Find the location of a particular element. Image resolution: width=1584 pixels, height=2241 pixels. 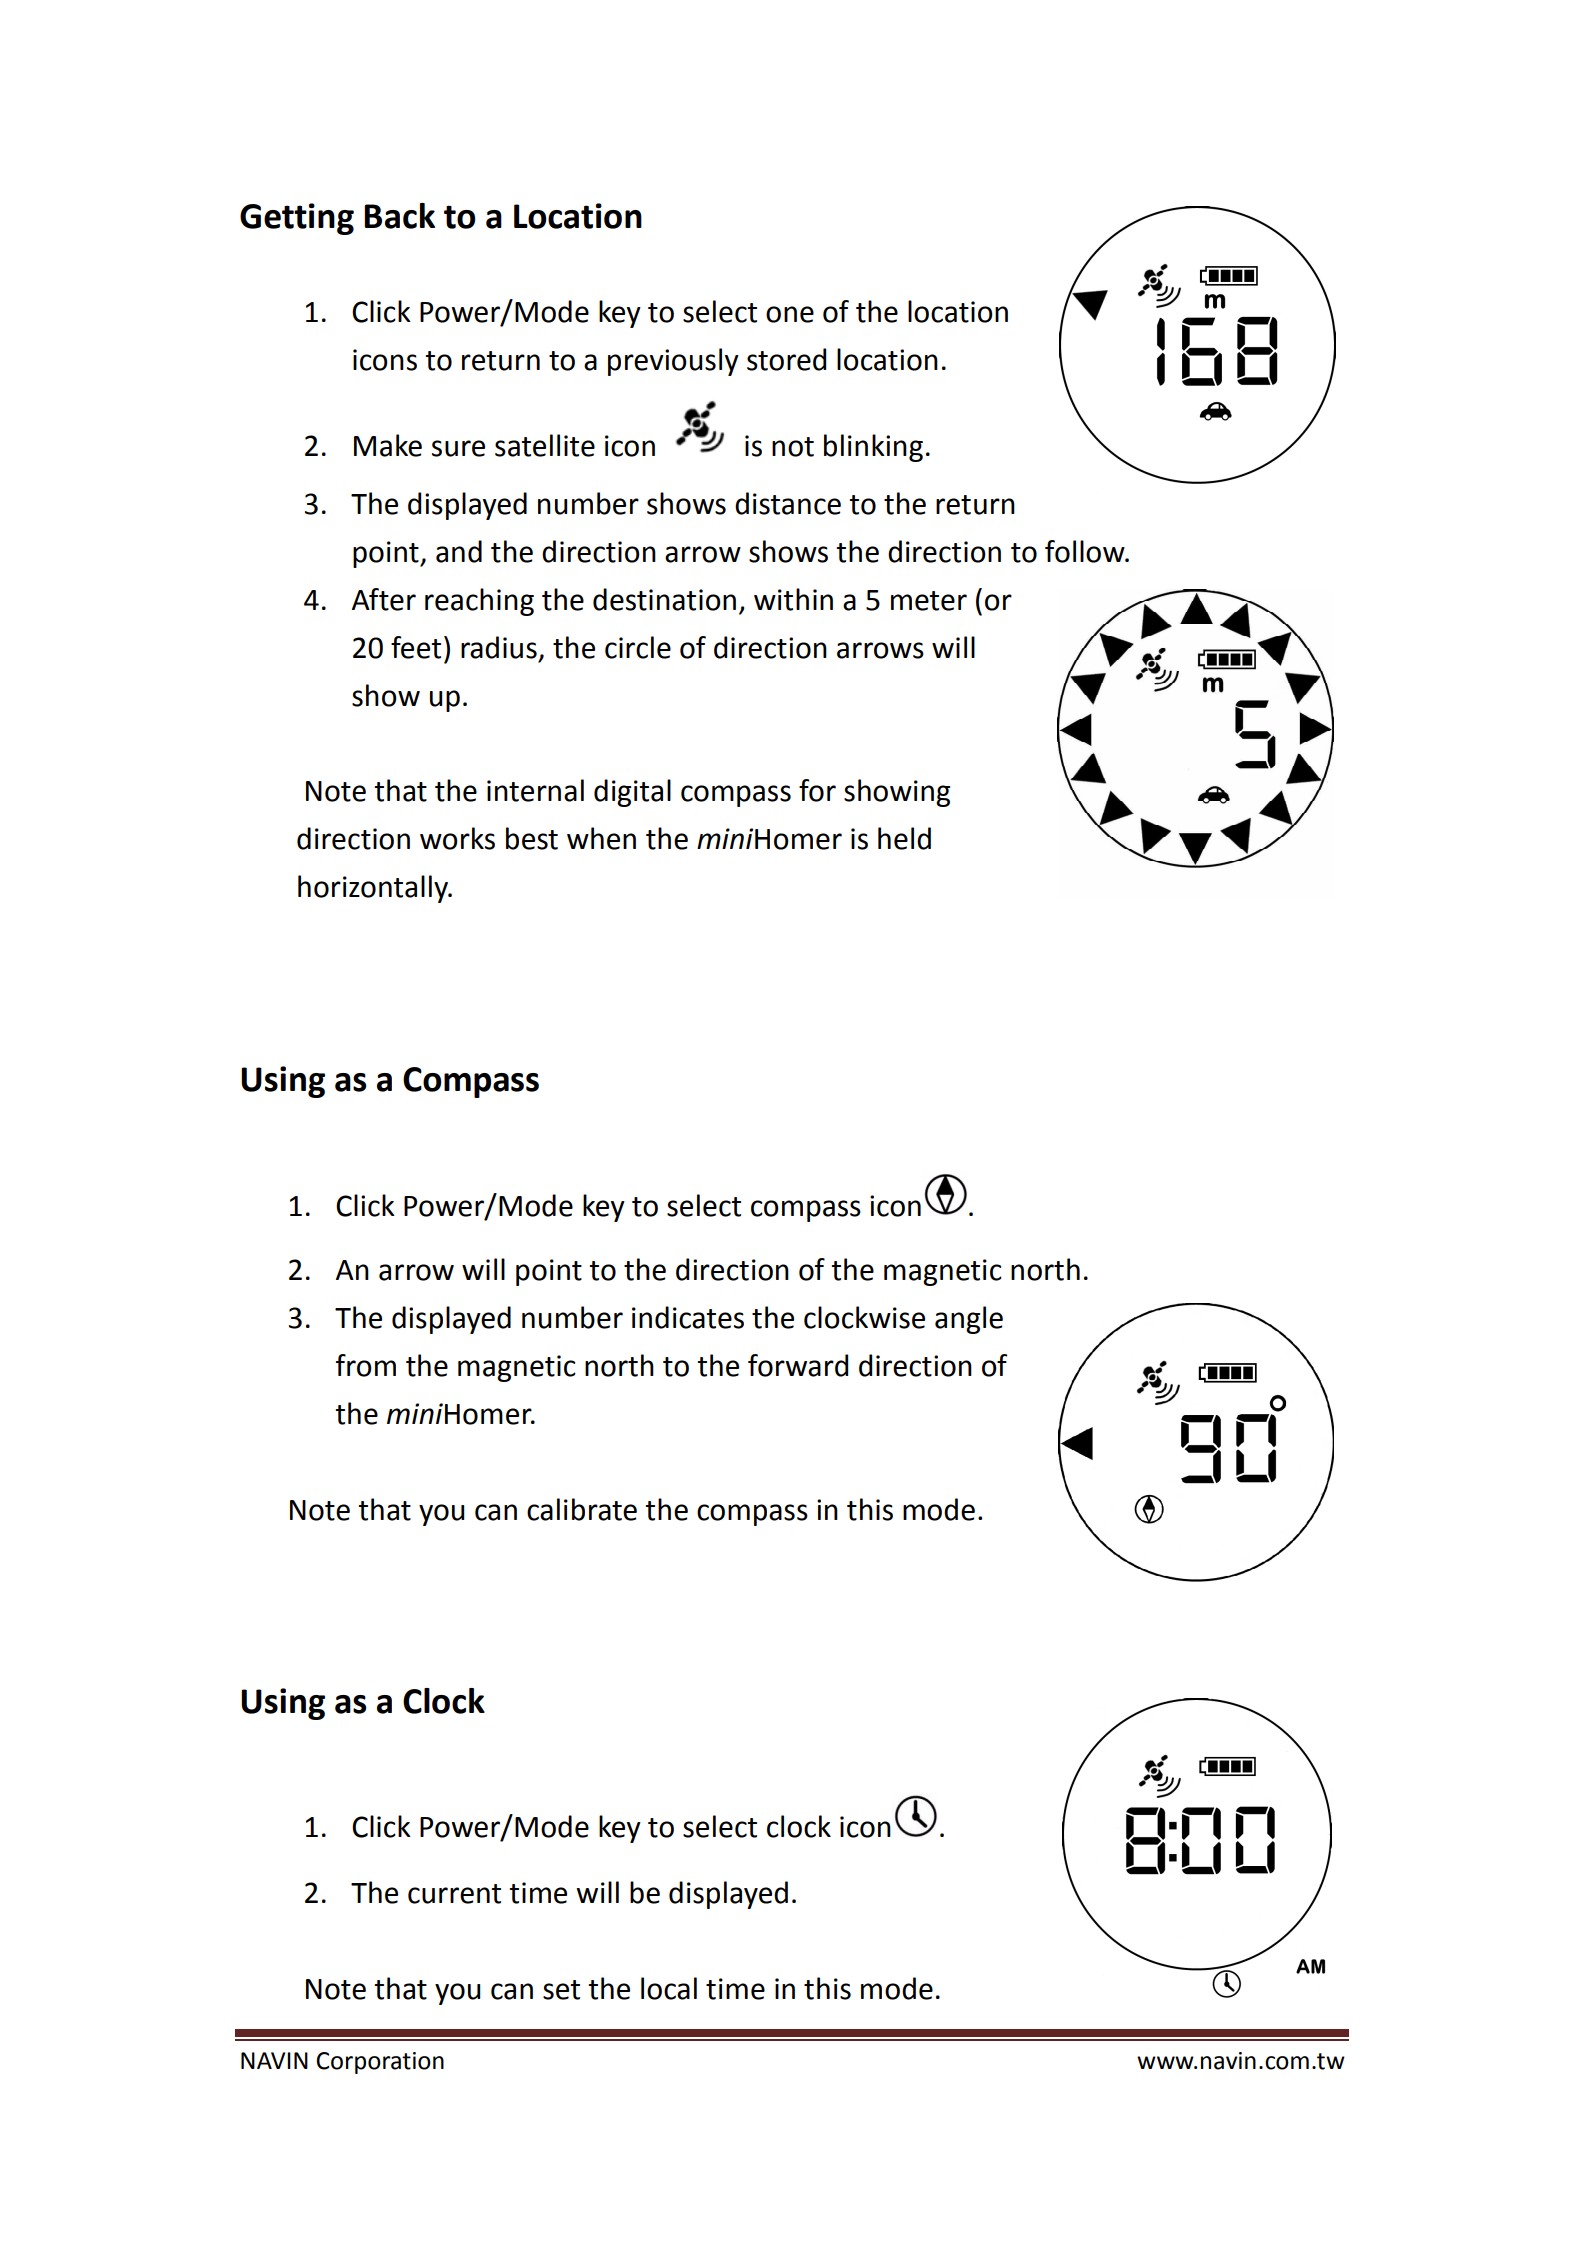

calibrate is located at coordinates (582, 1509).
